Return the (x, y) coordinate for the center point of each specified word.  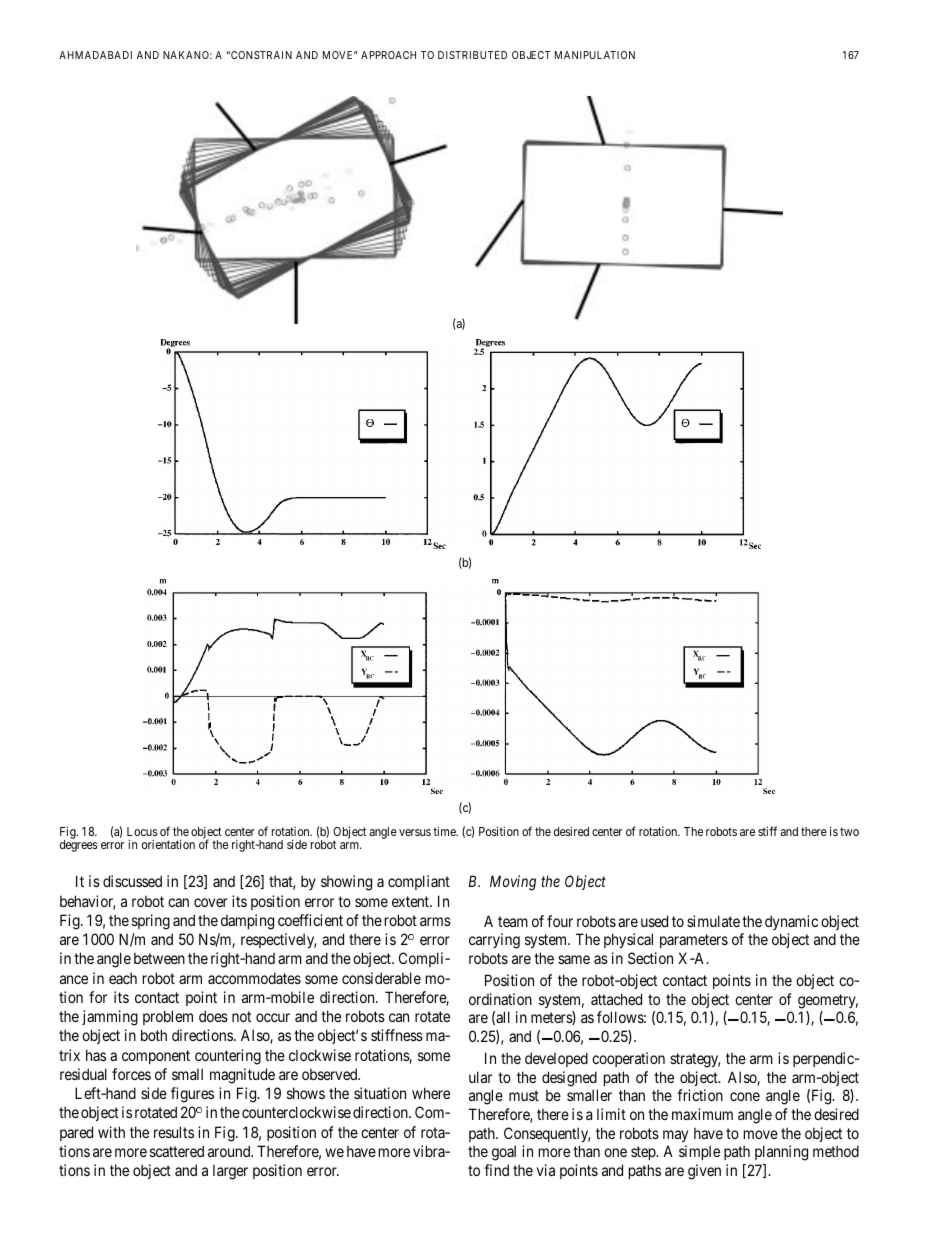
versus (415, 832)
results (174, 1132)
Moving (513, 883)
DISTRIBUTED (472, 55)
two (849, 831)
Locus (142, 831)
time (445, 831)
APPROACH (388, 55)
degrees (78, 846)
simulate (713, 921)
